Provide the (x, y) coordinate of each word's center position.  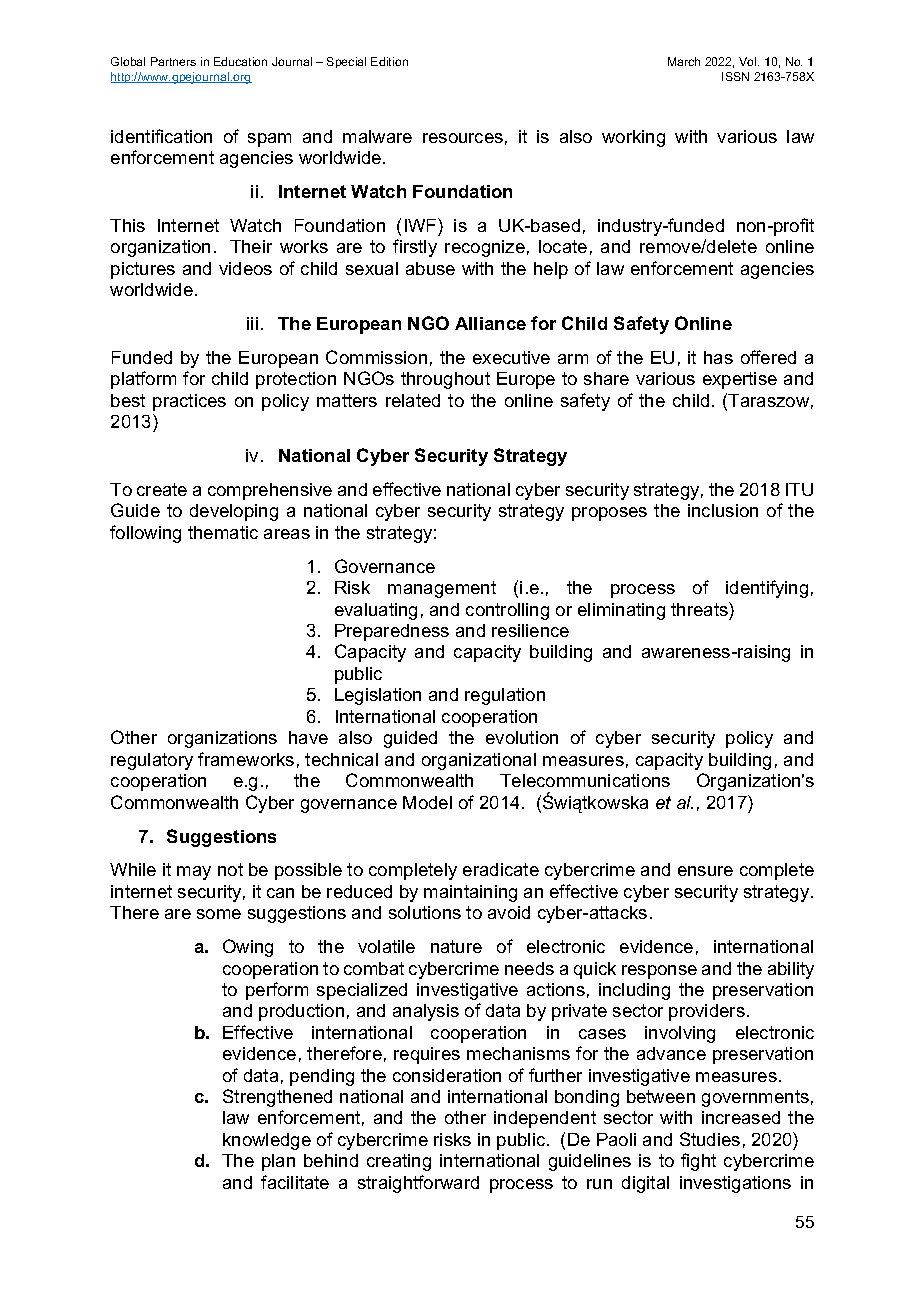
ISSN (735, 76)
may (194, 873)
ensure (705, 871)
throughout (445, 380)
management (442, 589)
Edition (389, 61)
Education (240, 61)
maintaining (470, 893)
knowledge (267, 1141)
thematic (223, 532)
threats (700, 609)
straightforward (418, 1184)
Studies (710, 1139)
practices (189, 402)
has (718, 357)
